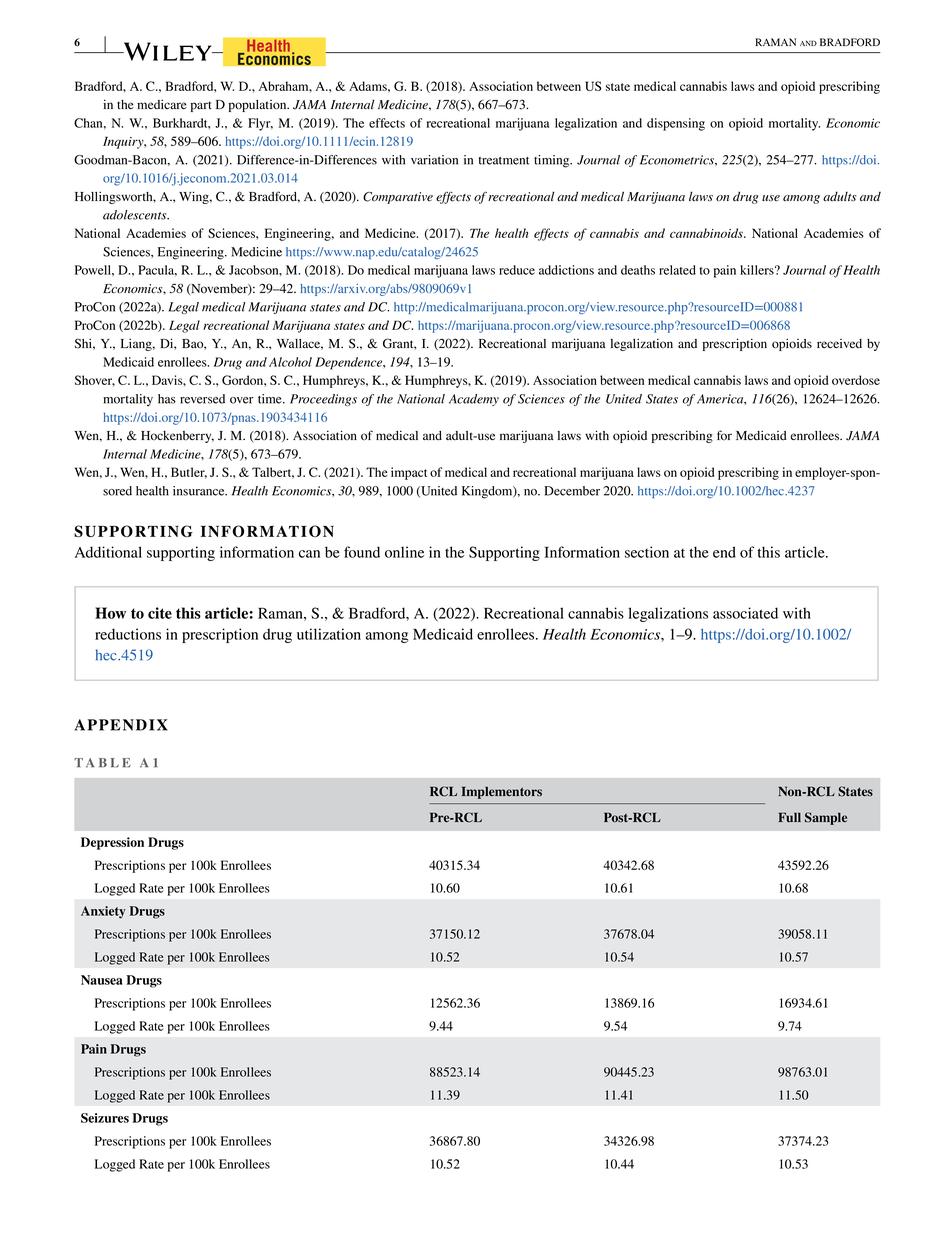 This screenshot has height=1251, width=952. I want to click on variation, so click(434, 160).
